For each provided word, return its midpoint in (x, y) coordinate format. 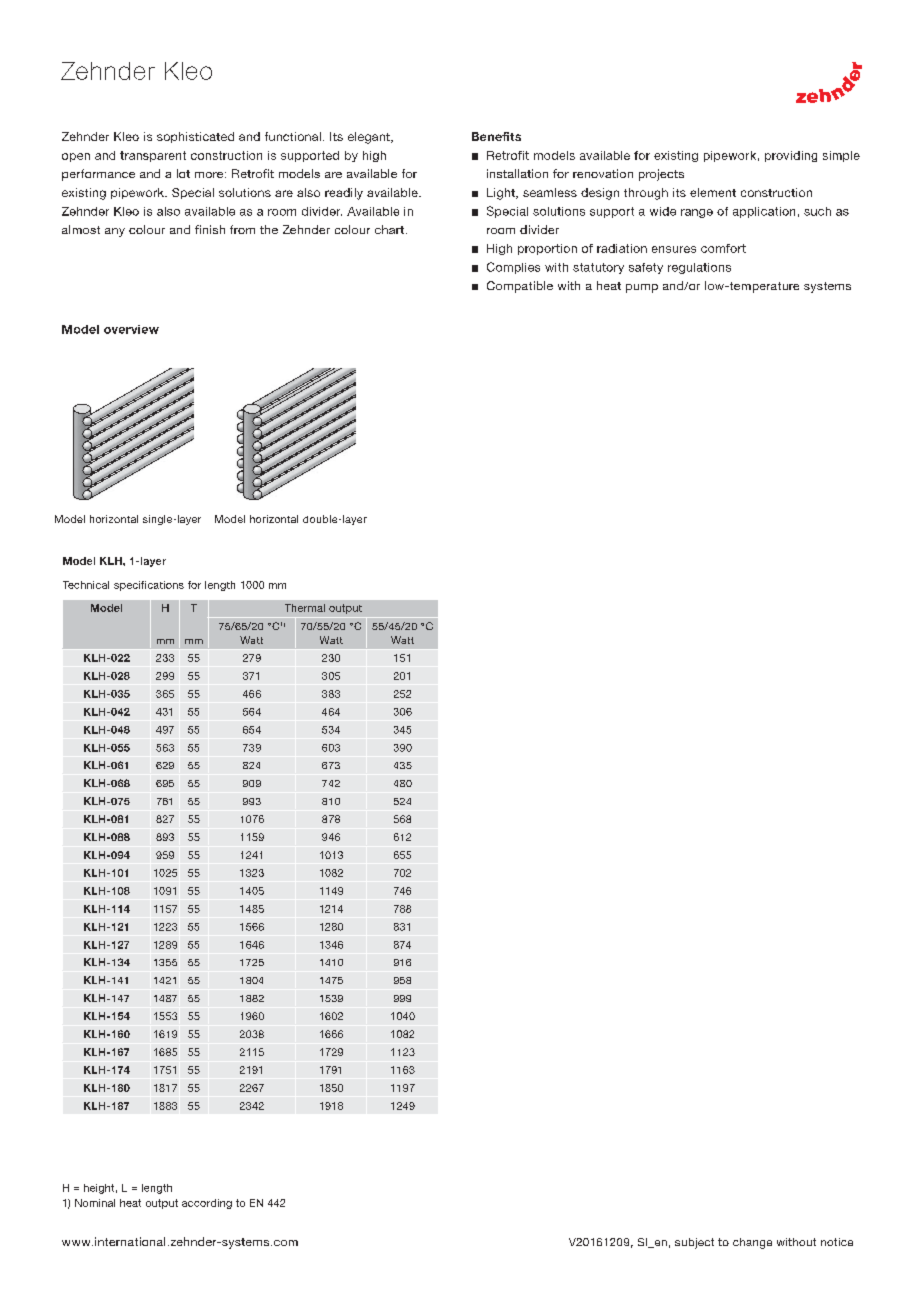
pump (642, 288)
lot (183, 173)
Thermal (305, 608)
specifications (149, 586)
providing (791, 156)
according (207, 1204)
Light (502, 194)
